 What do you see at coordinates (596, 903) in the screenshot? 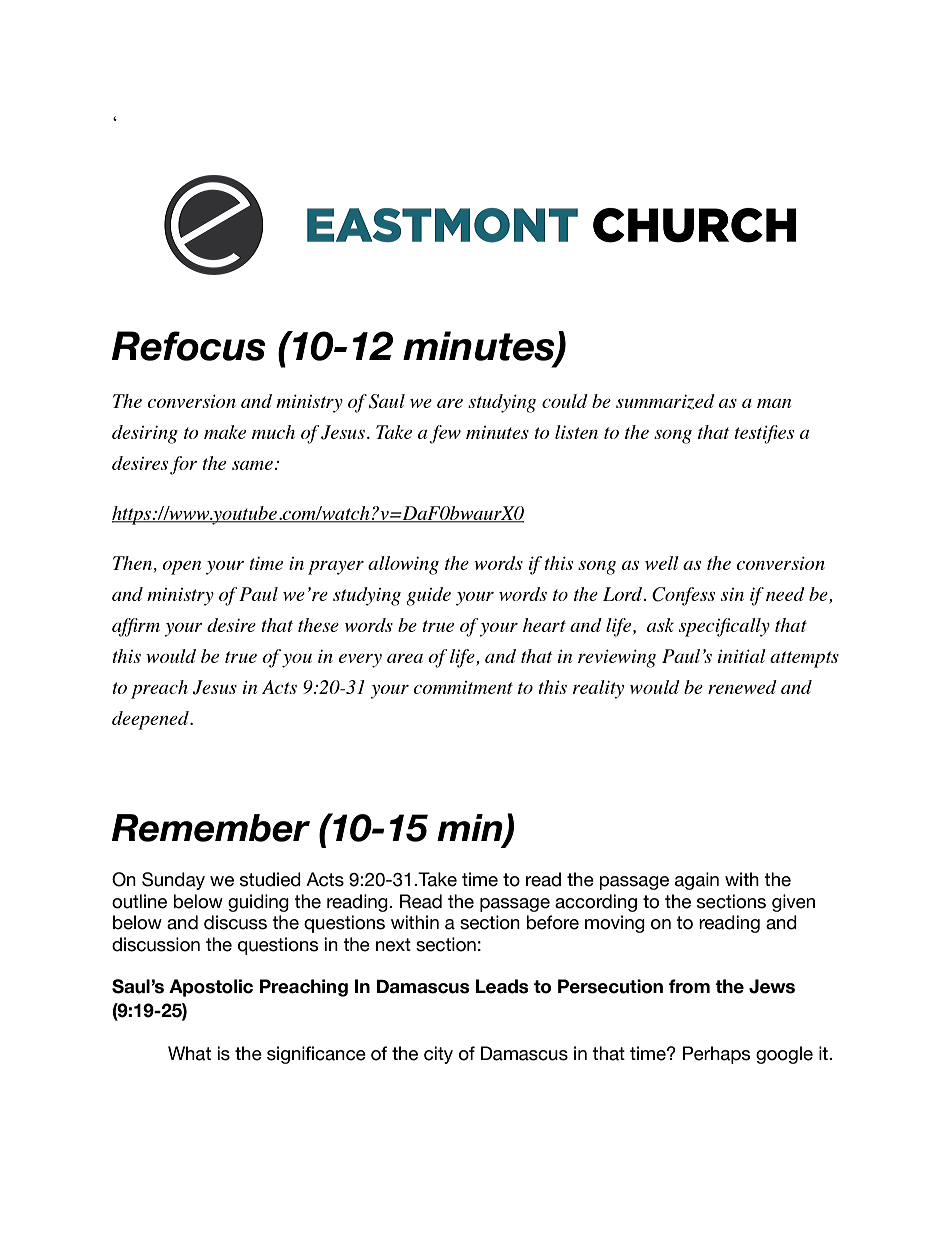
I see `according` at bounding box center [596, 903].
